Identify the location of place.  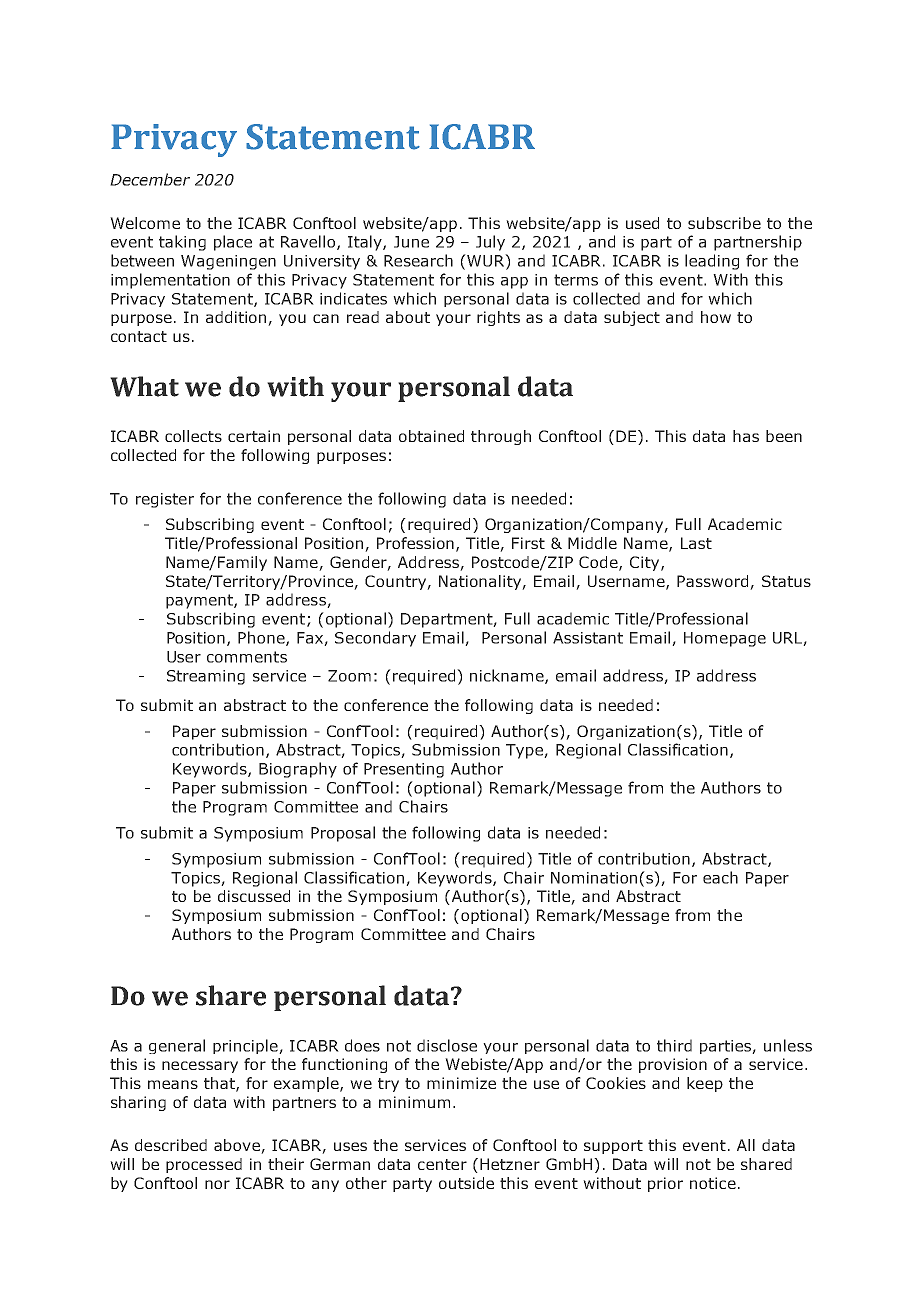
(233, 243).
